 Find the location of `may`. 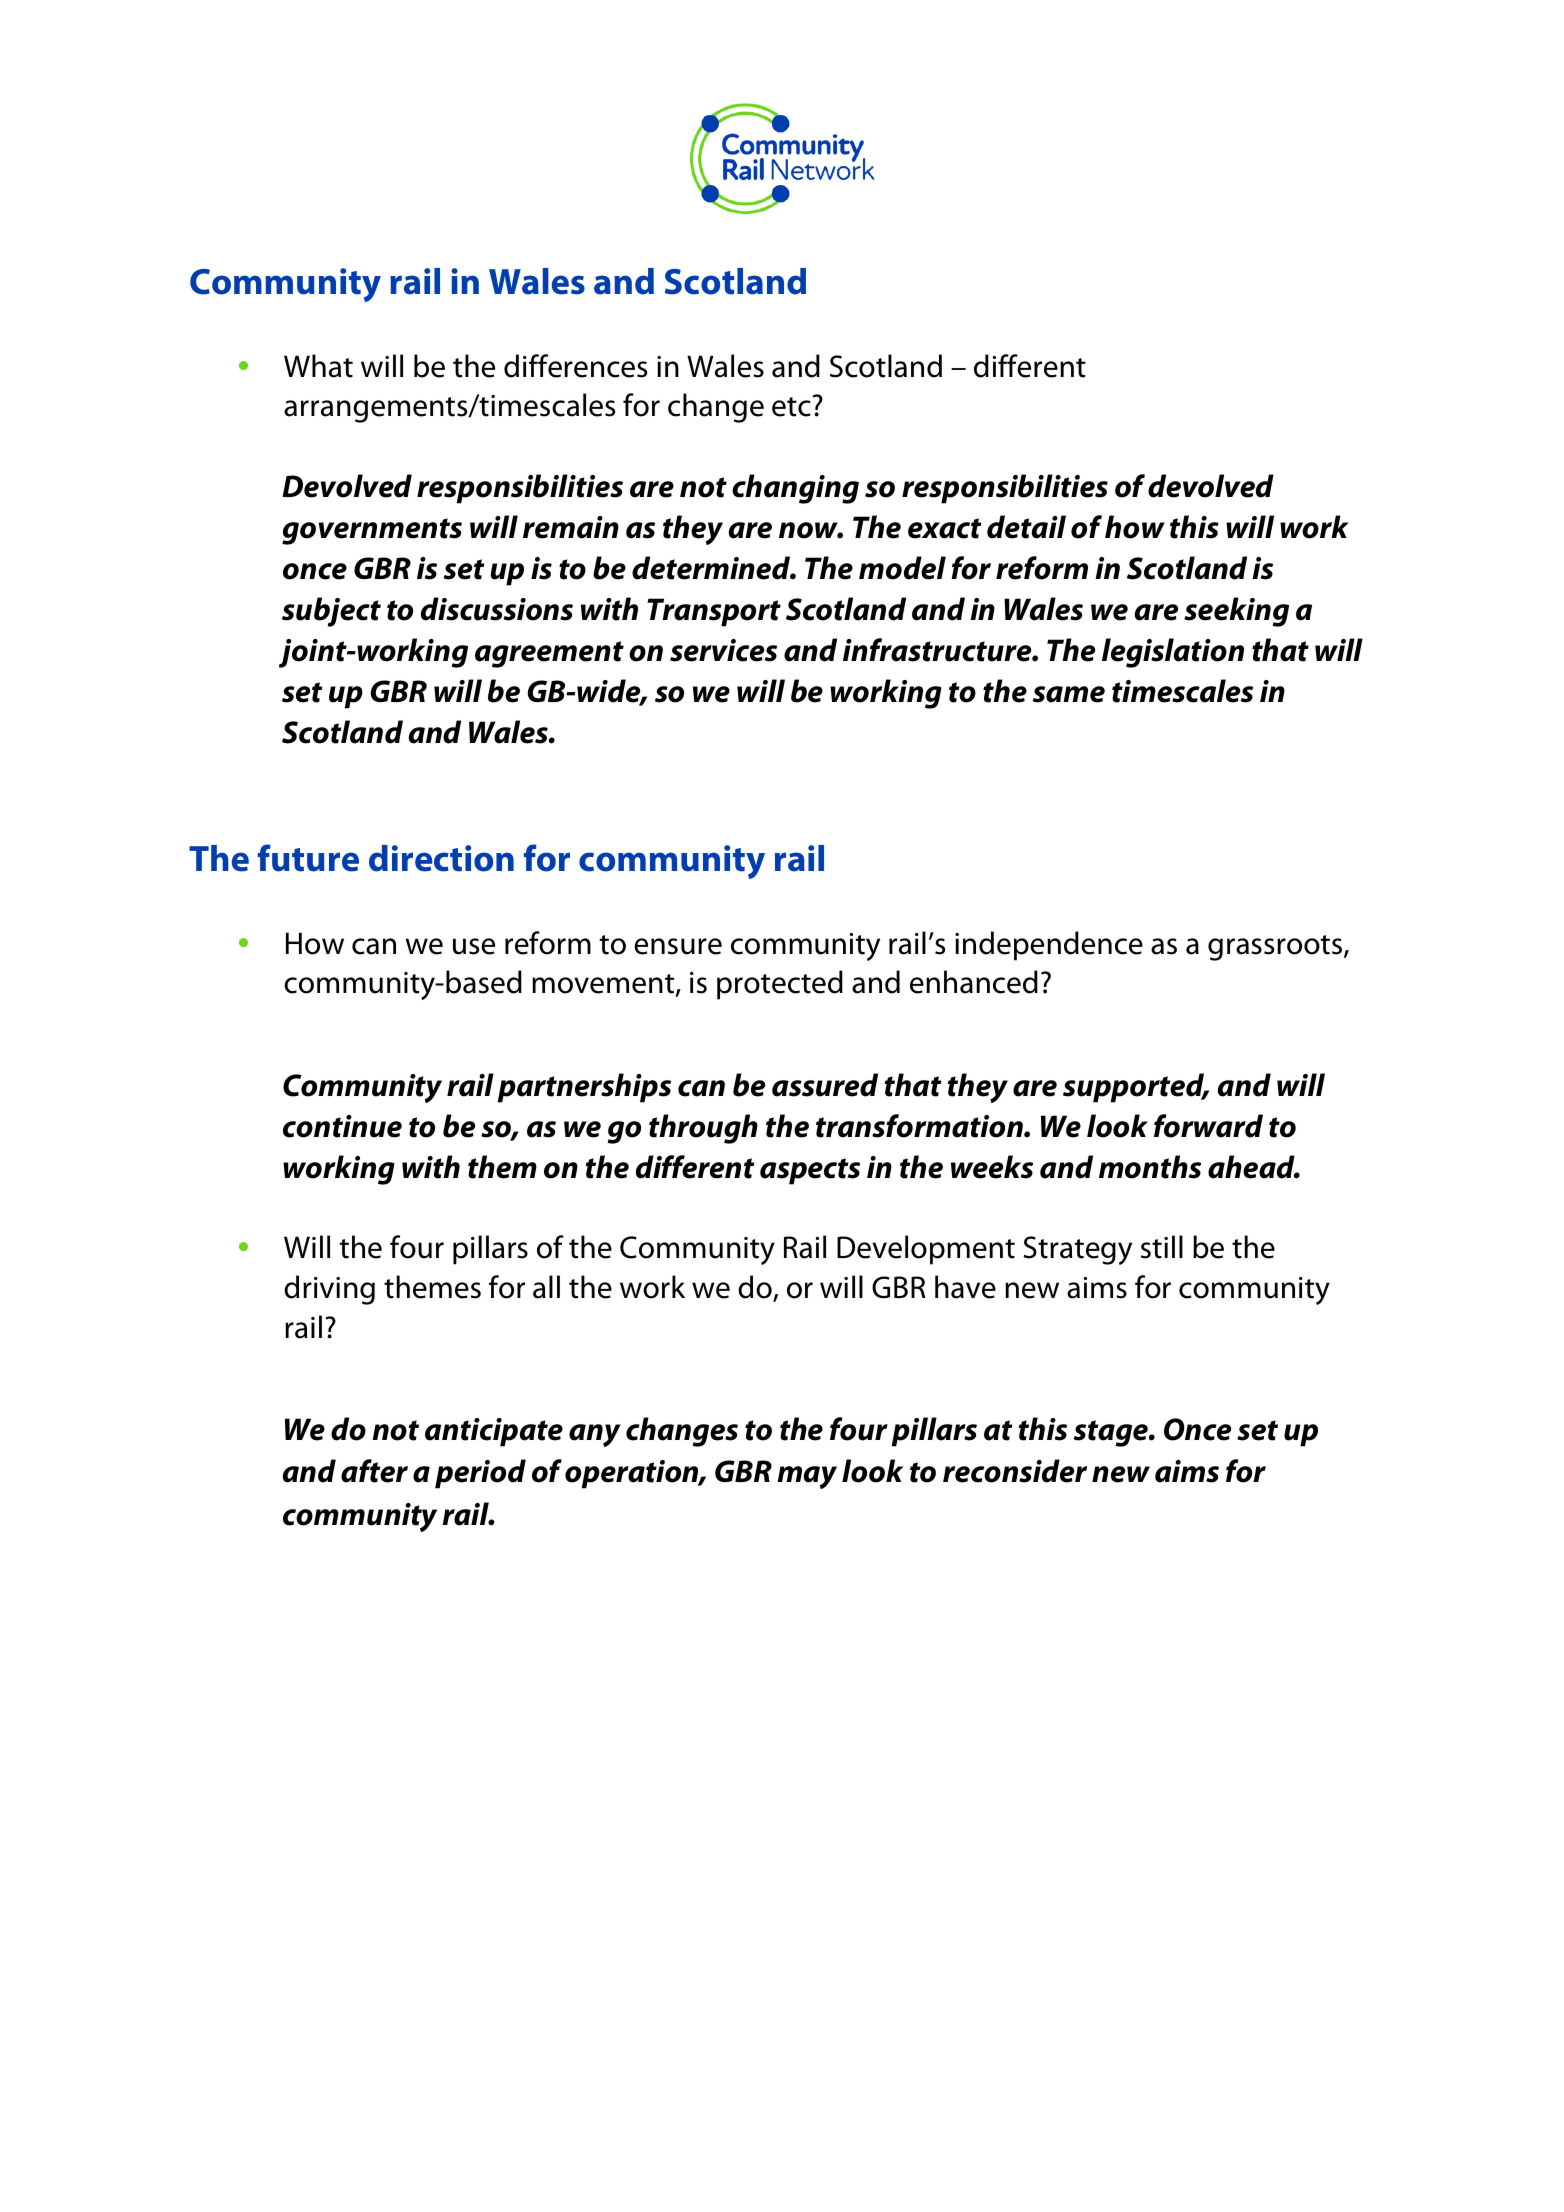

may is located at coordinates (807, 1477).
